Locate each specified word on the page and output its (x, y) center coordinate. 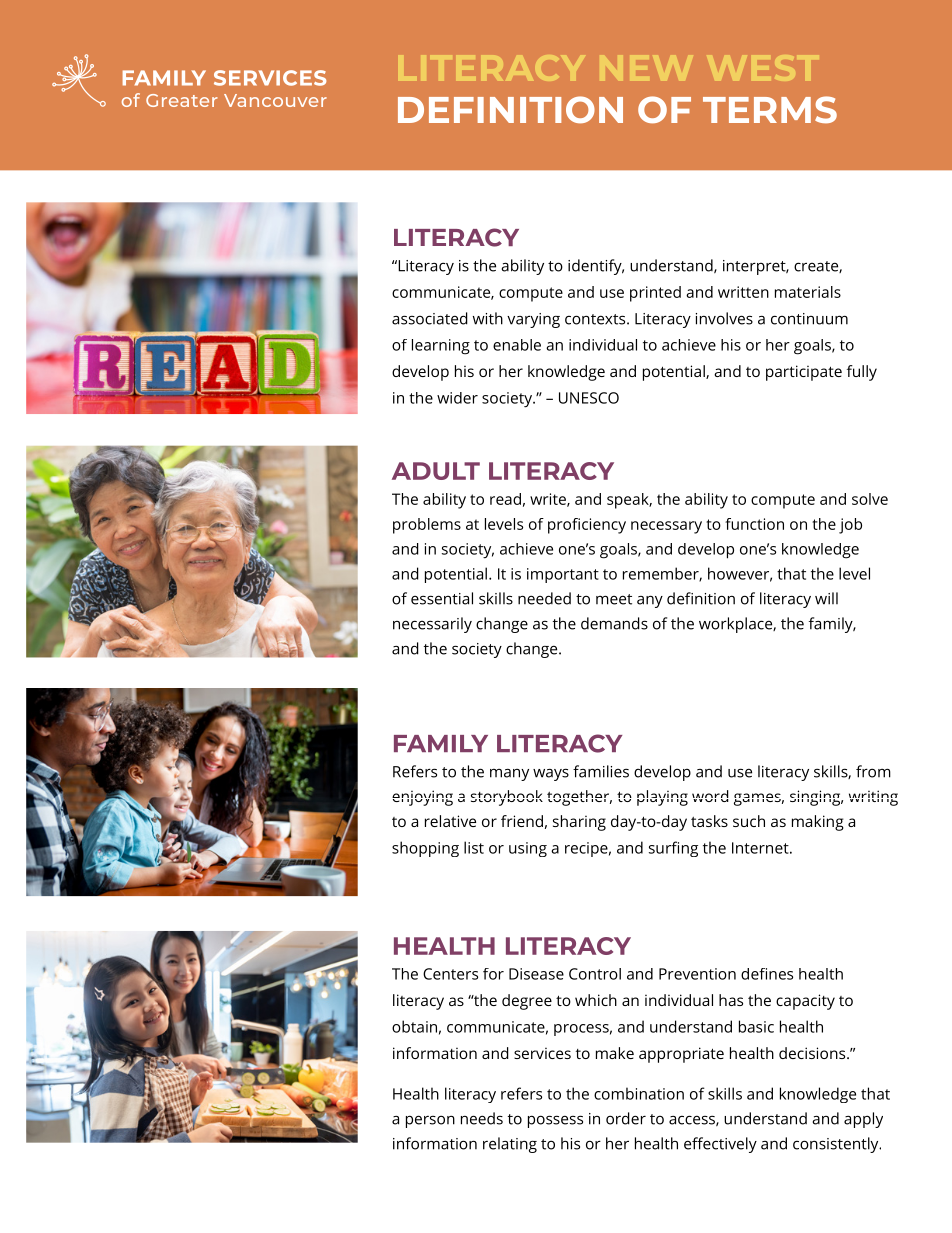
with (488, 318)
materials (808, 292)
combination (639, 1093)
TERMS (770, 109)
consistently (837, 1145)
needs (482, 1118)
